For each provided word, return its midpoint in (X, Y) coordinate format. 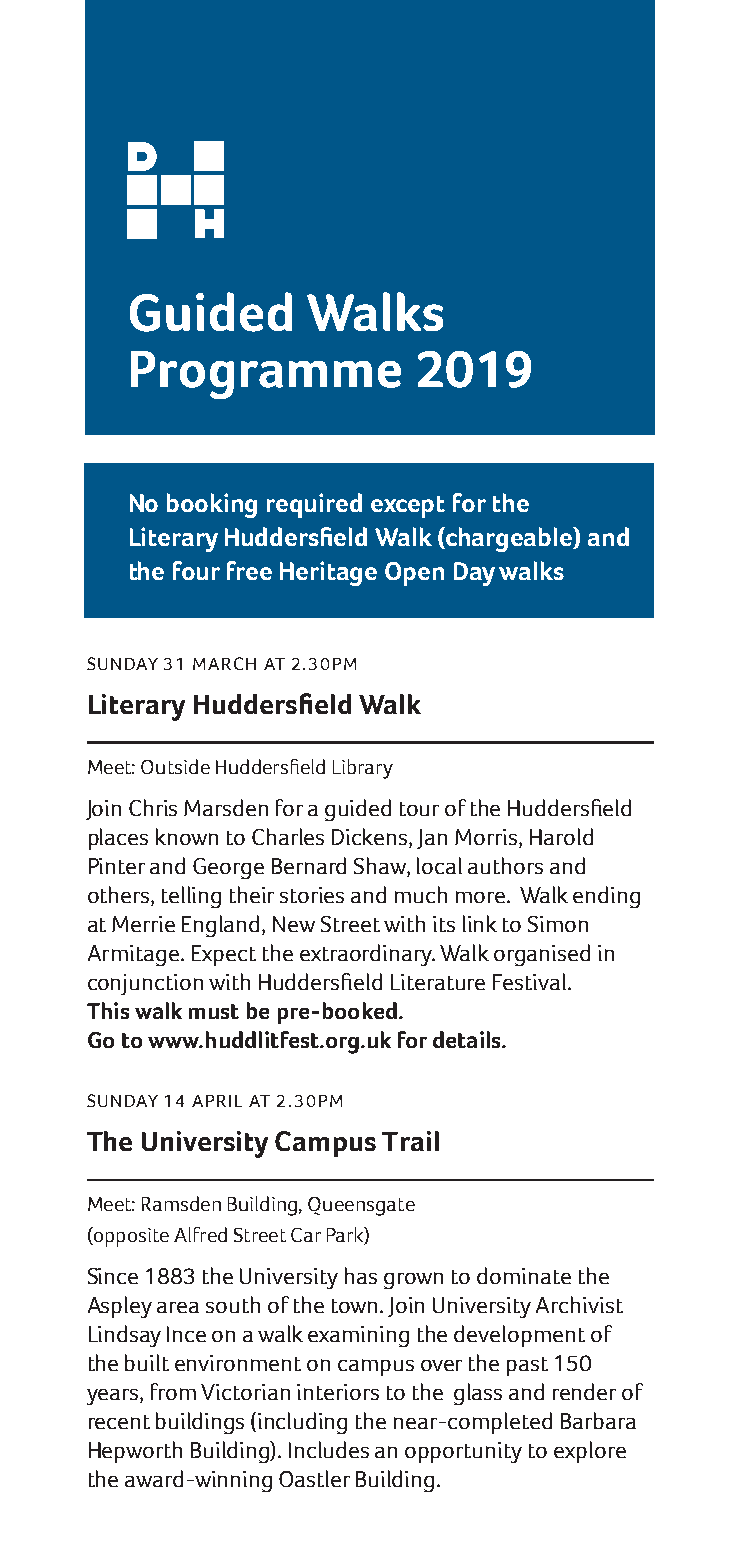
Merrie (143, 924)
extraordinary (367, 955)
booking (212, 505)
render (584, 1391)
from (173, 1391)
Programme (266, 375)
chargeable (509, 539)
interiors (338, 1392)
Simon (558, 924)
